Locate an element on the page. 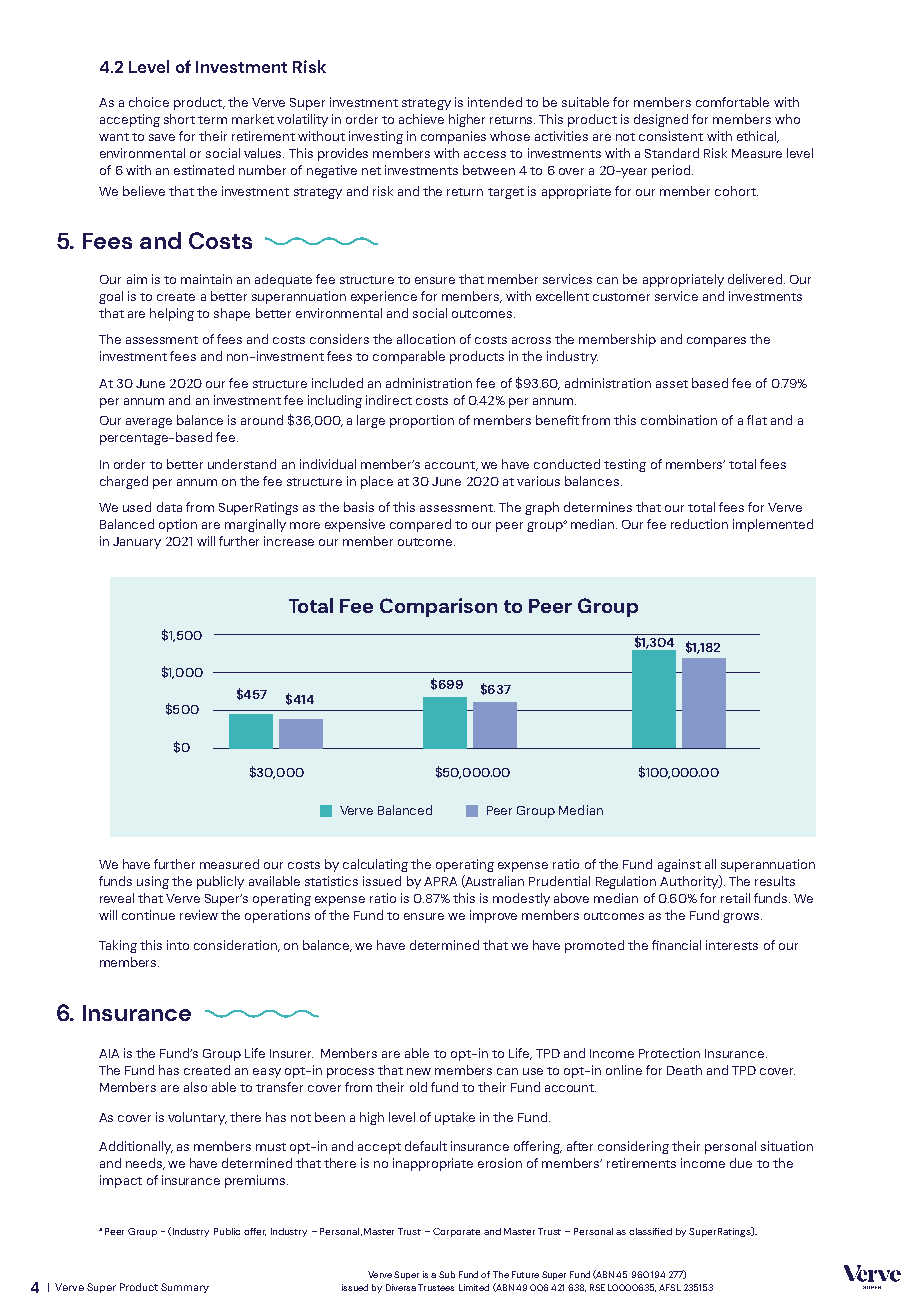 The height and width of the document is (1308, 924). January is located at coordinates (137, 543).
